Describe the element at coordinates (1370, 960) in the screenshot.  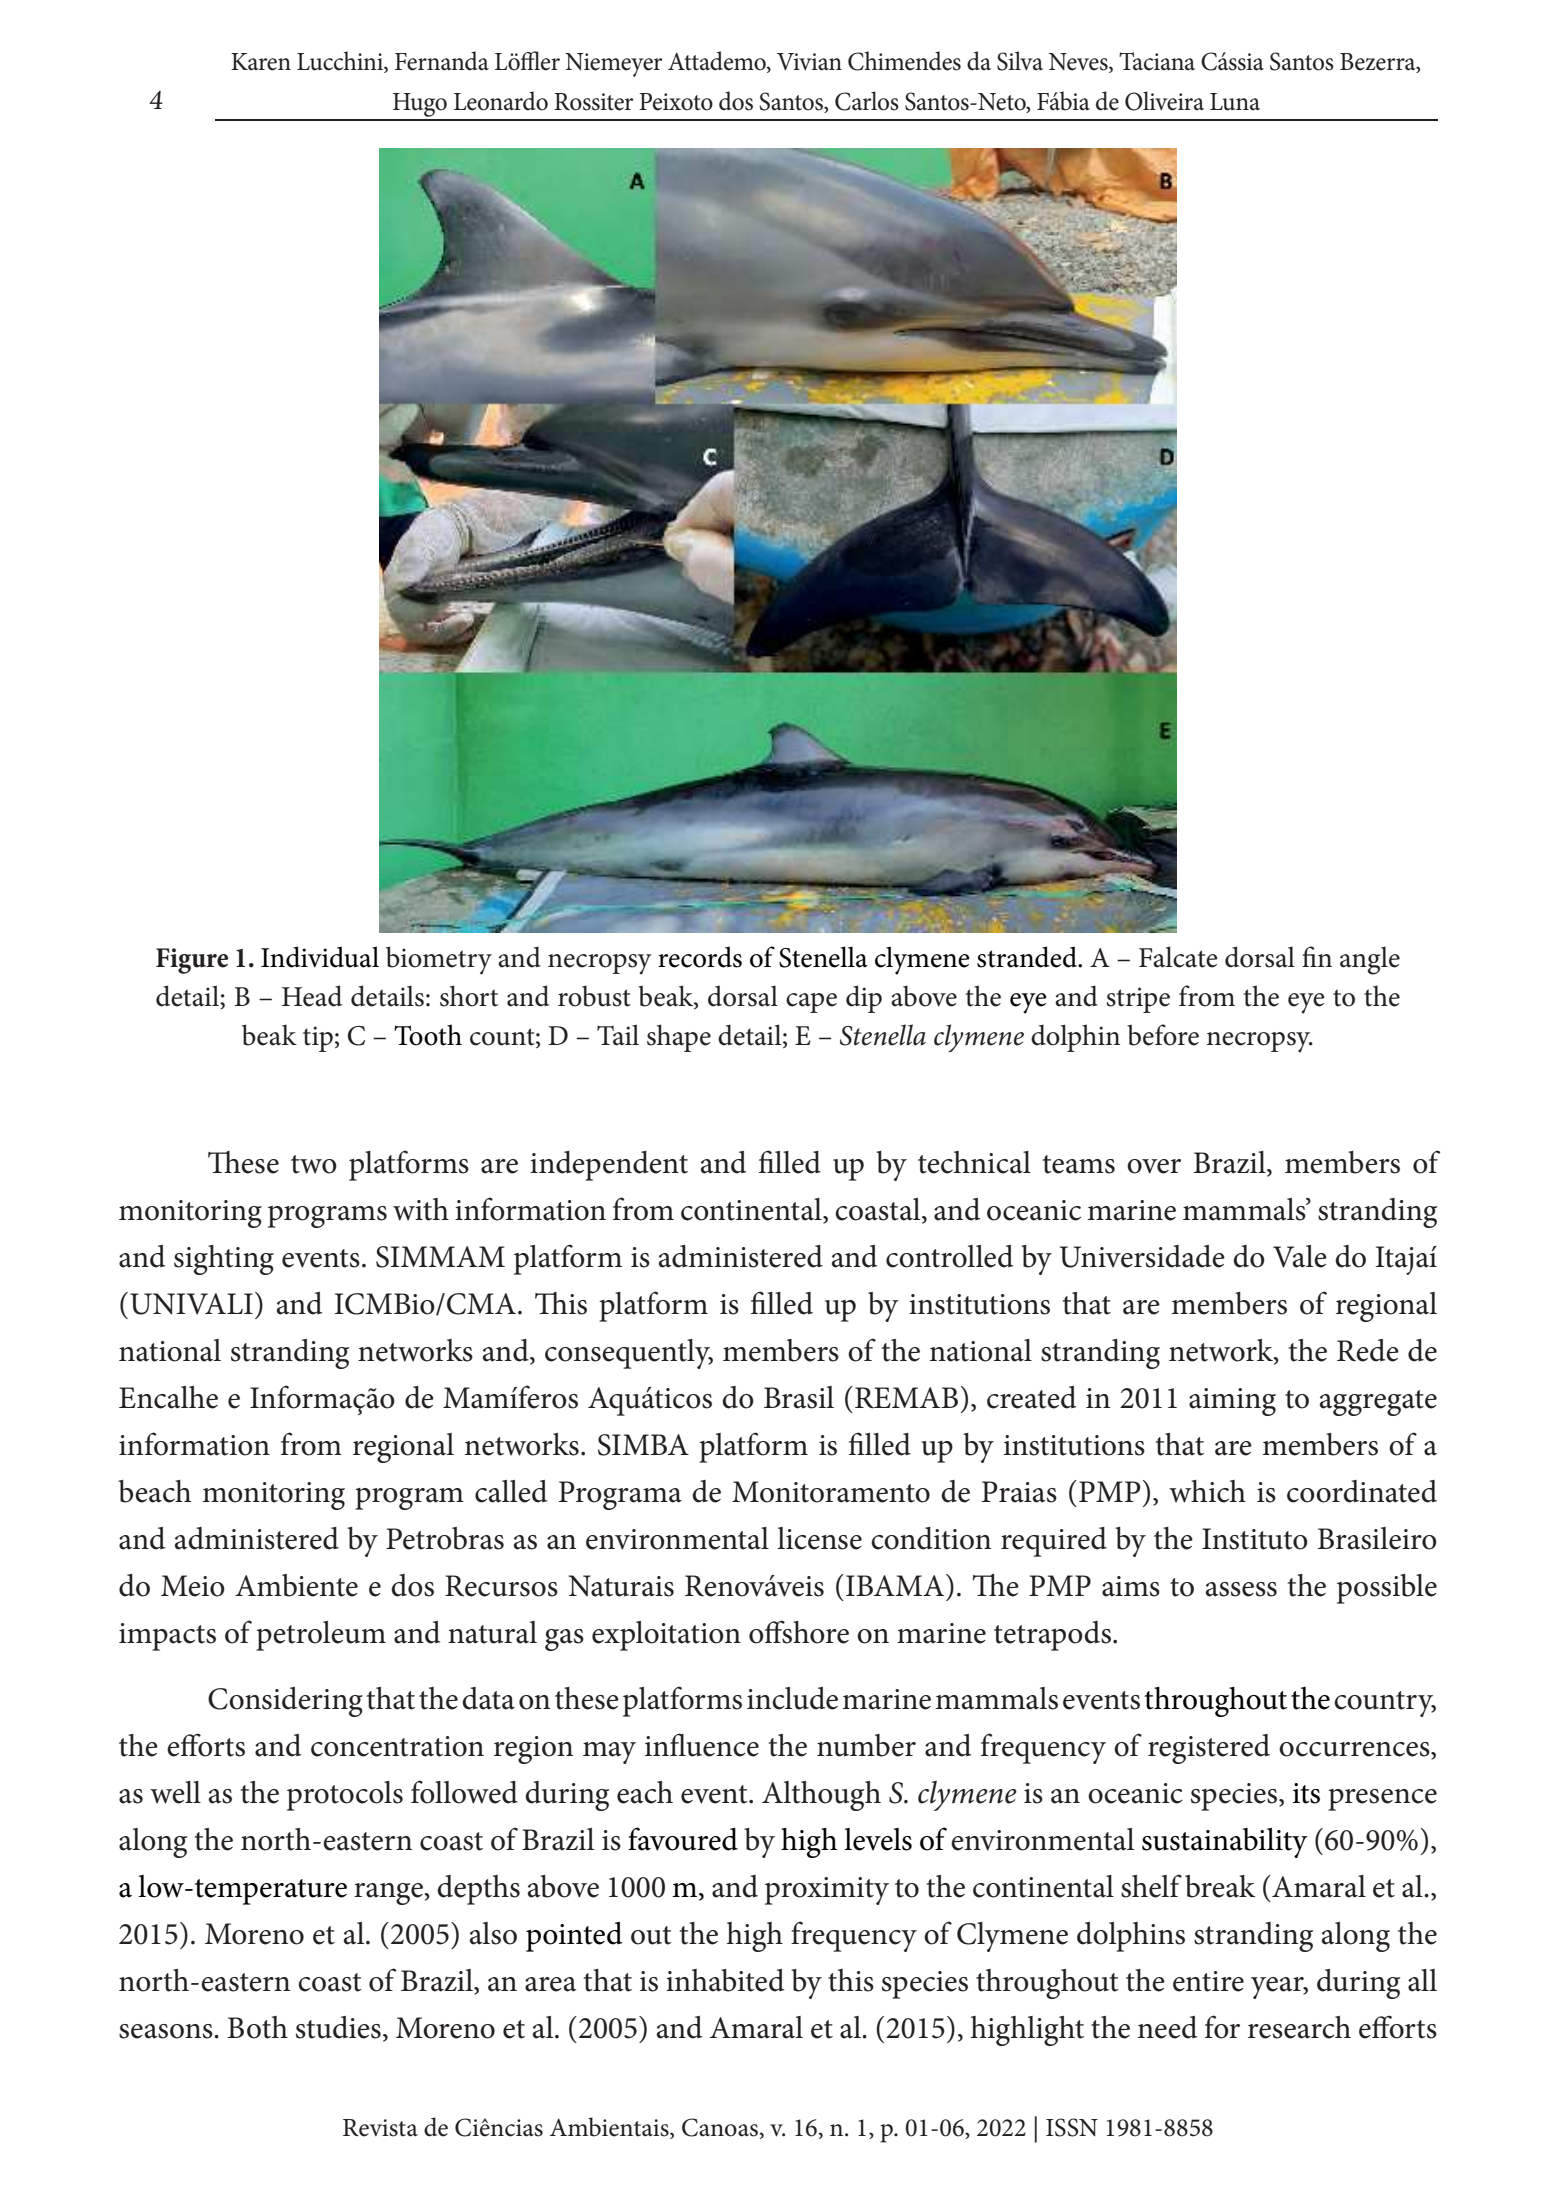
I see `angle` at that location.
